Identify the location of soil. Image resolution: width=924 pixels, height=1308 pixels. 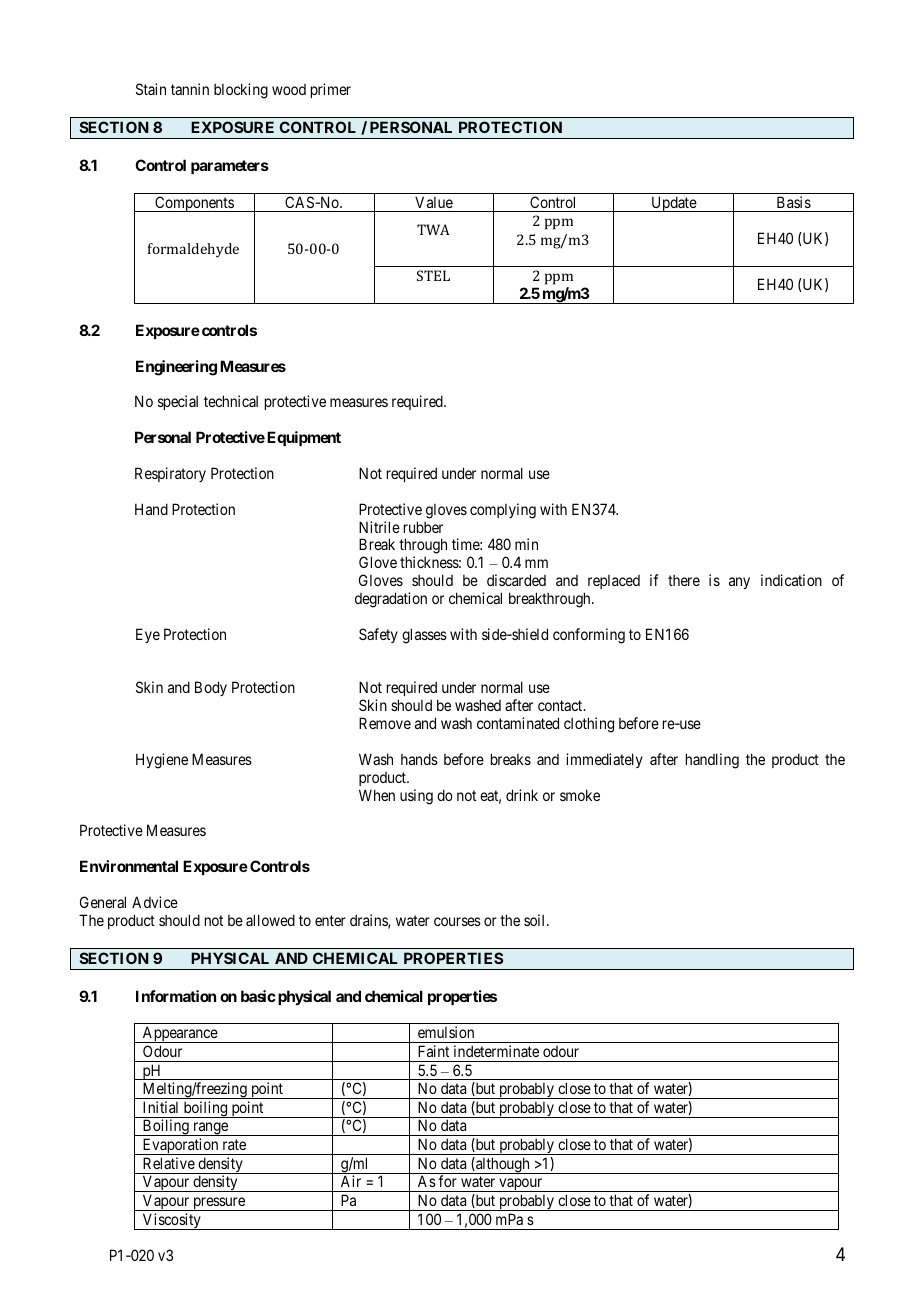
(536, 920).
